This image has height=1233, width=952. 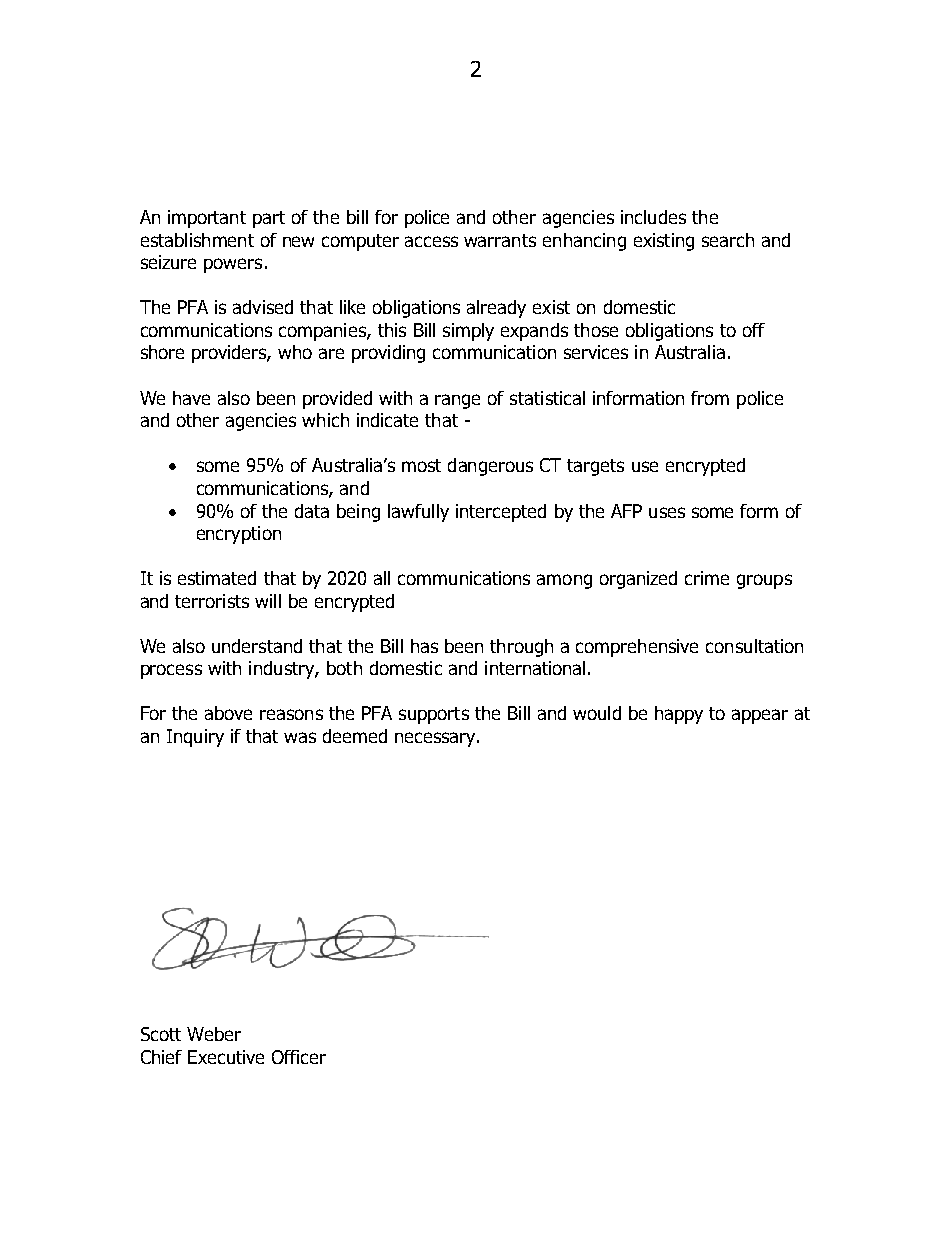 What do you see at coordinates (637, 648) in the image?
I see `comprehensive` at bounding box center [637, 648].
